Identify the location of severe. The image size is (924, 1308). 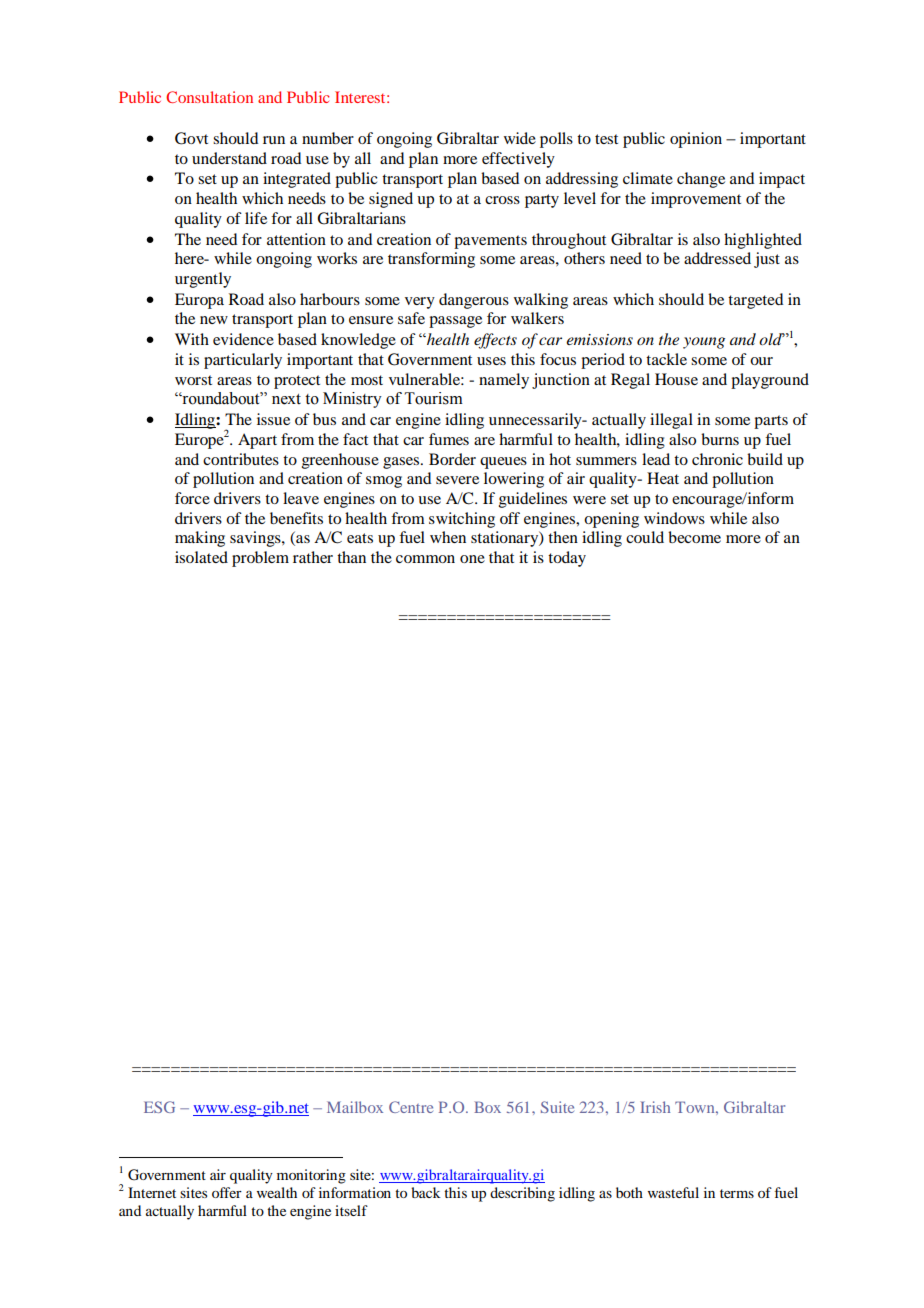
(457, 480).
